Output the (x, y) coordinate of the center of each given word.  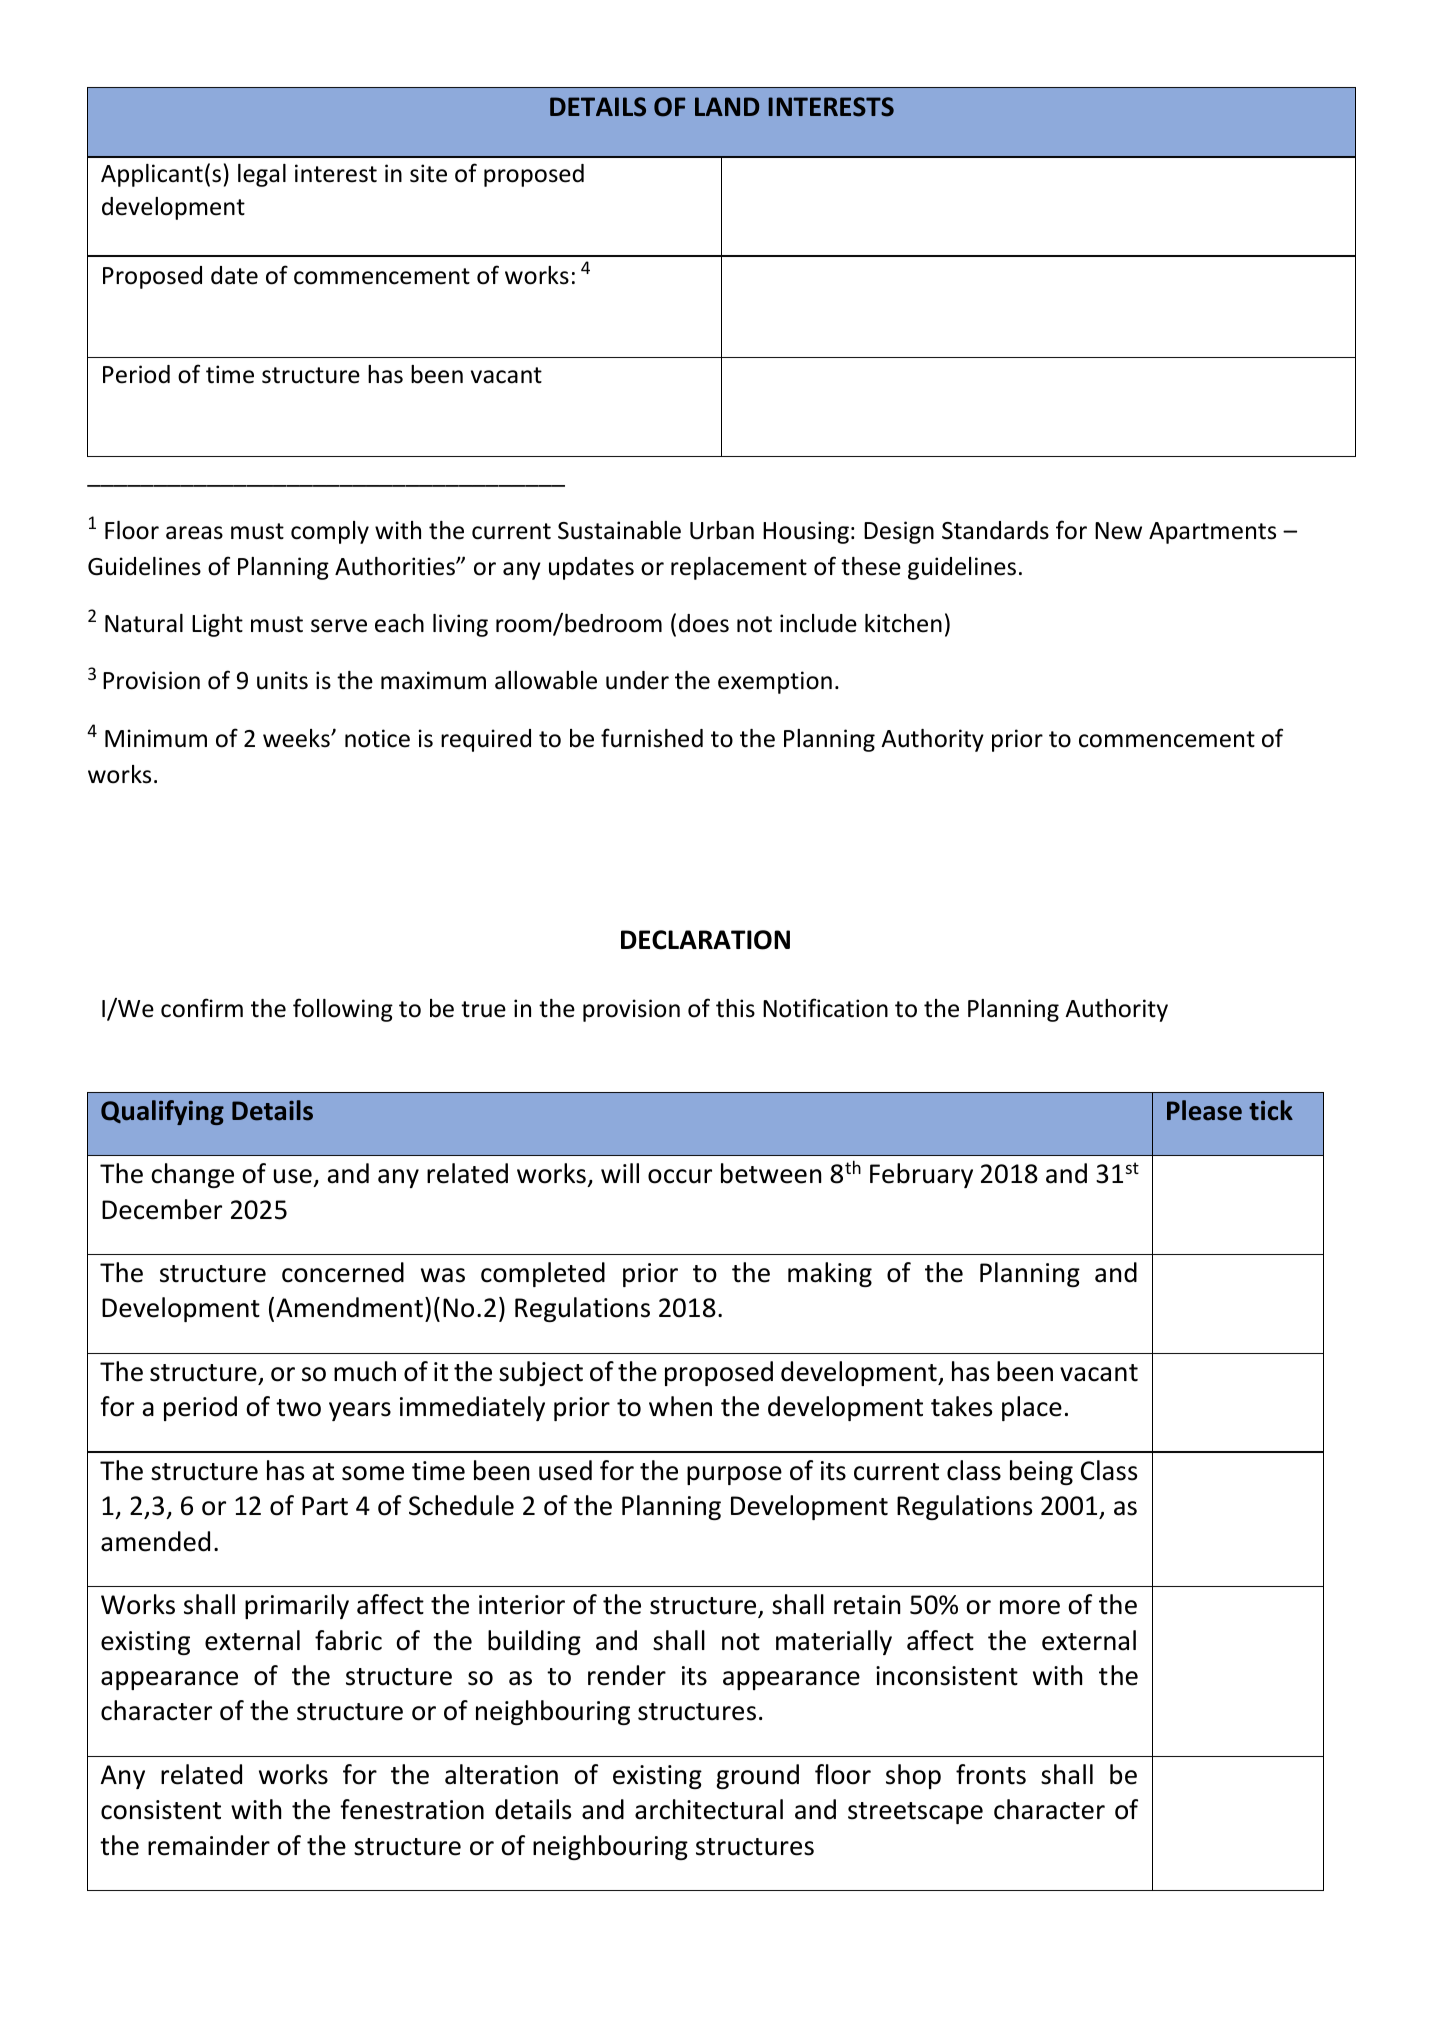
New (1118, 531)
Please (1204, 1110)
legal (262, 175)
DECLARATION (705, 940)
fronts (991, 1774)
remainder (209, 1845)
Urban (722, 530)
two (298, 1408)
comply (330, 532)
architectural (709, 1809)
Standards (995, 530)
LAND (727, 106)
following (343, 1010)
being (1041, 1472)
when (680, 1406)
